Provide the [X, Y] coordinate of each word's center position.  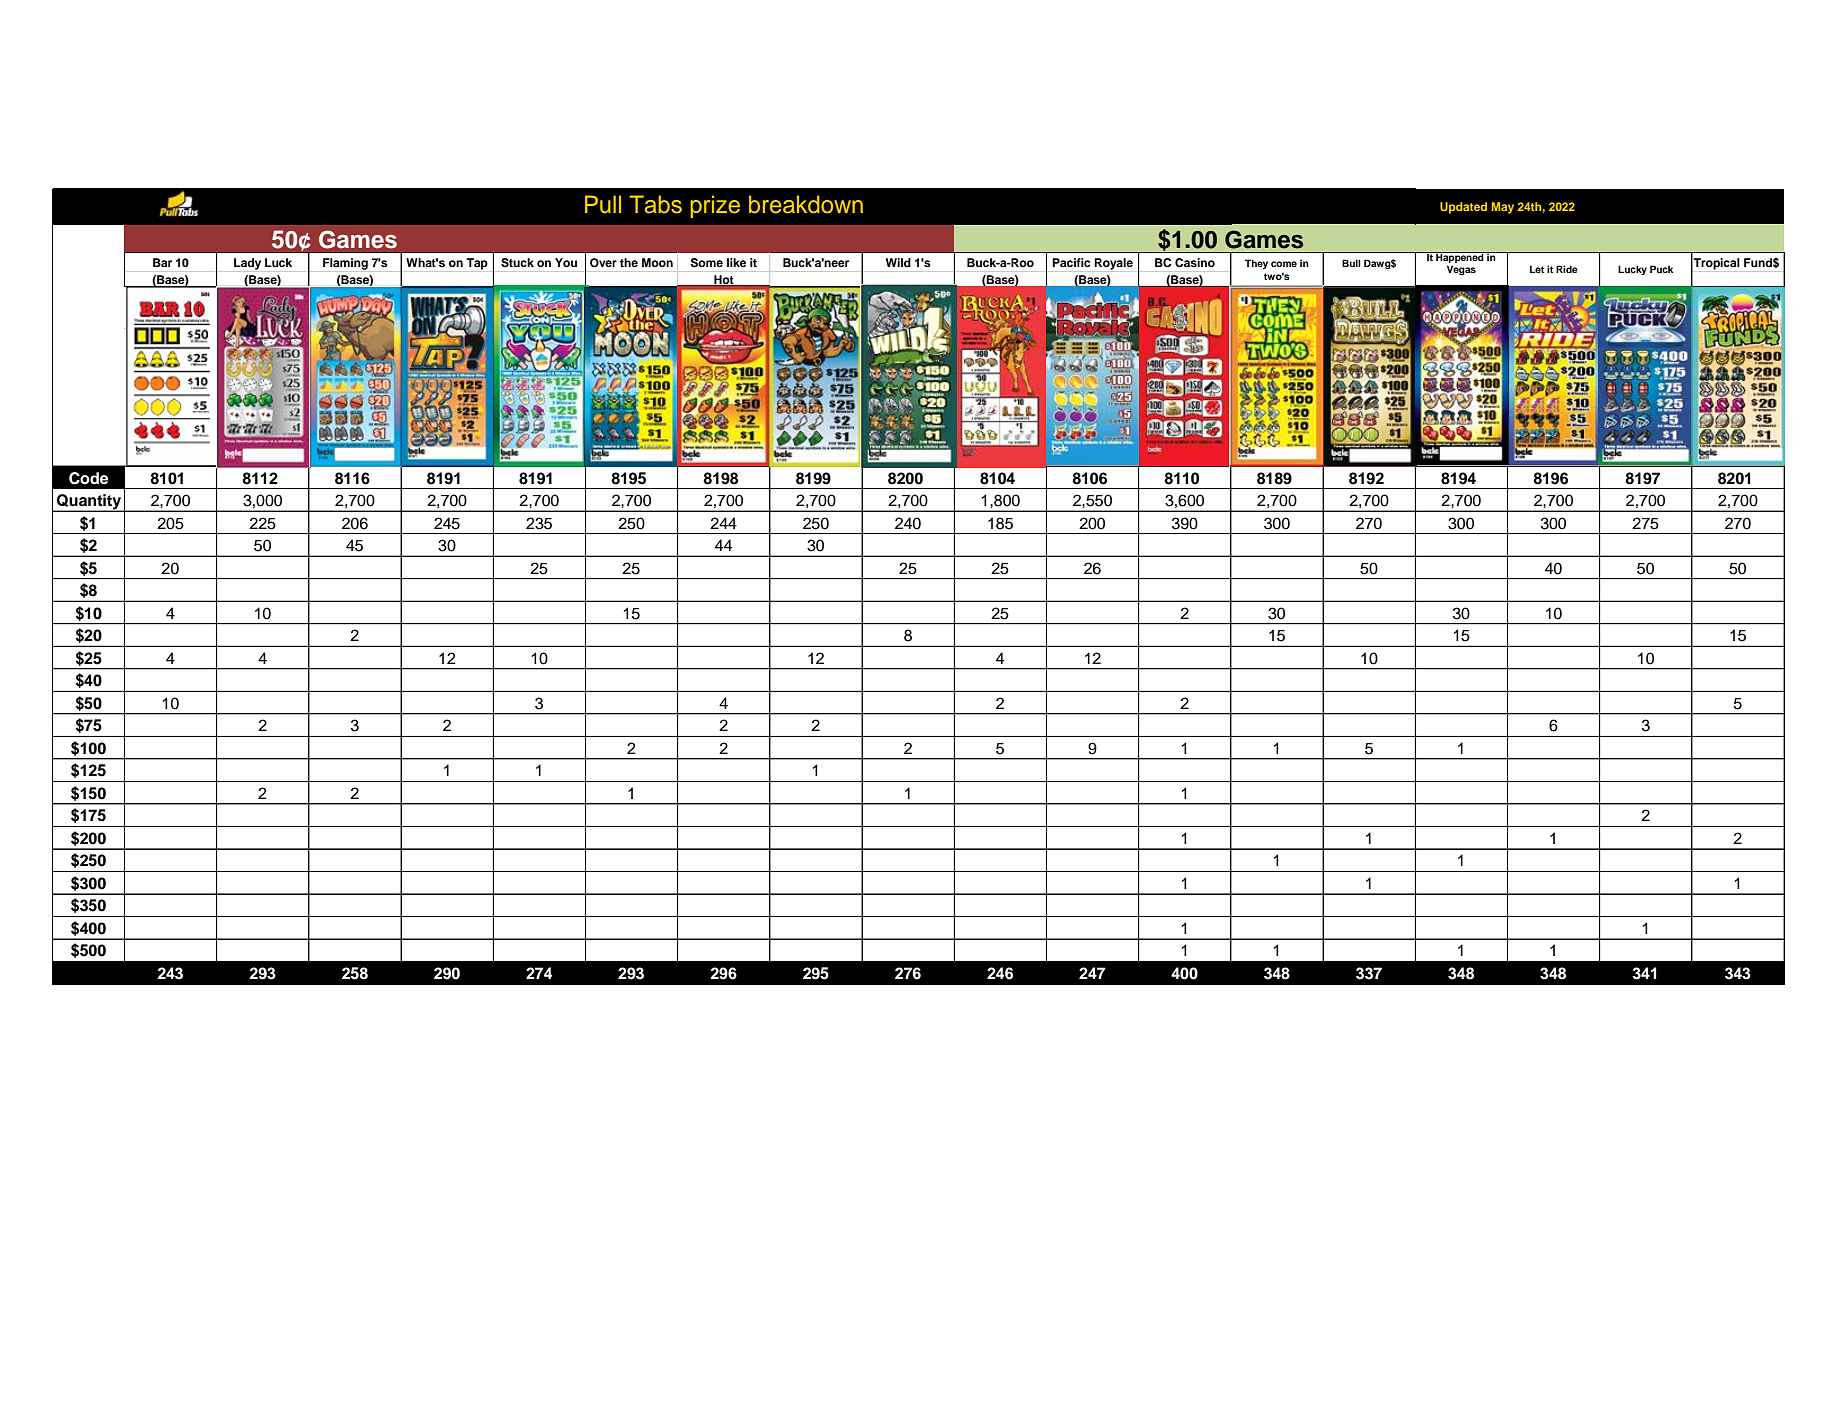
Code [88, 478]
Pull [603, 204]
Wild [898, 262]
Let [1537, 269]
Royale [1113, 264]
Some [707, 263]
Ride [1567, 269]
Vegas [1461, 270]
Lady [247, 264]
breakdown [806, 204]
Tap [477, 264]
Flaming [345, 264]
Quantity [89, 503]
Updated [1463, 208]
